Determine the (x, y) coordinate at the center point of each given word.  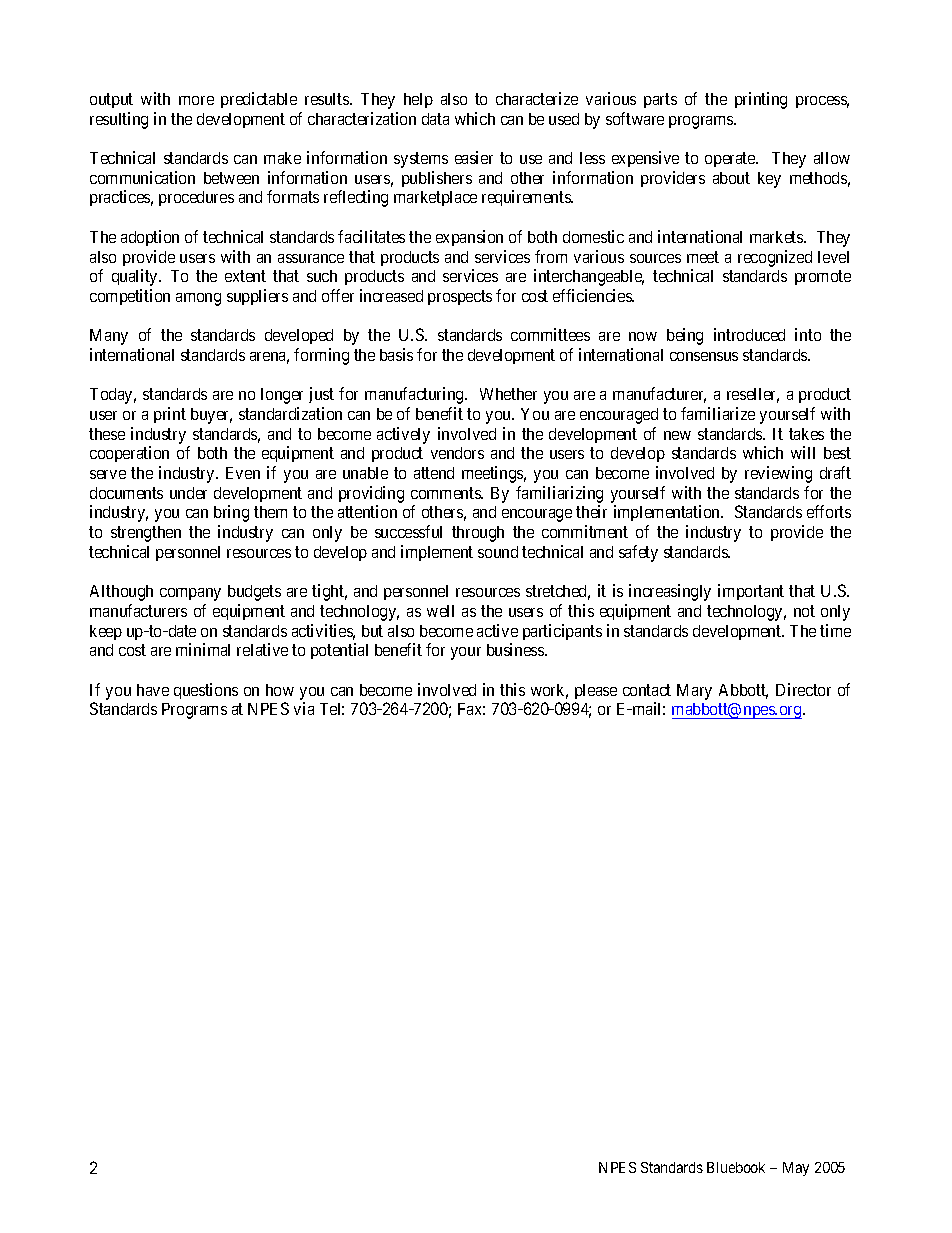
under (188, 493)
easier (474, 157)
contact (647, 690)
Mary (694, 692)
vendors (457, 453)
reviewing (778, 474)
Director (803, 689)
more (196, 100)
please (596, 691)
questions (206, 691)
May (796, 1169)
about (731, 178)
